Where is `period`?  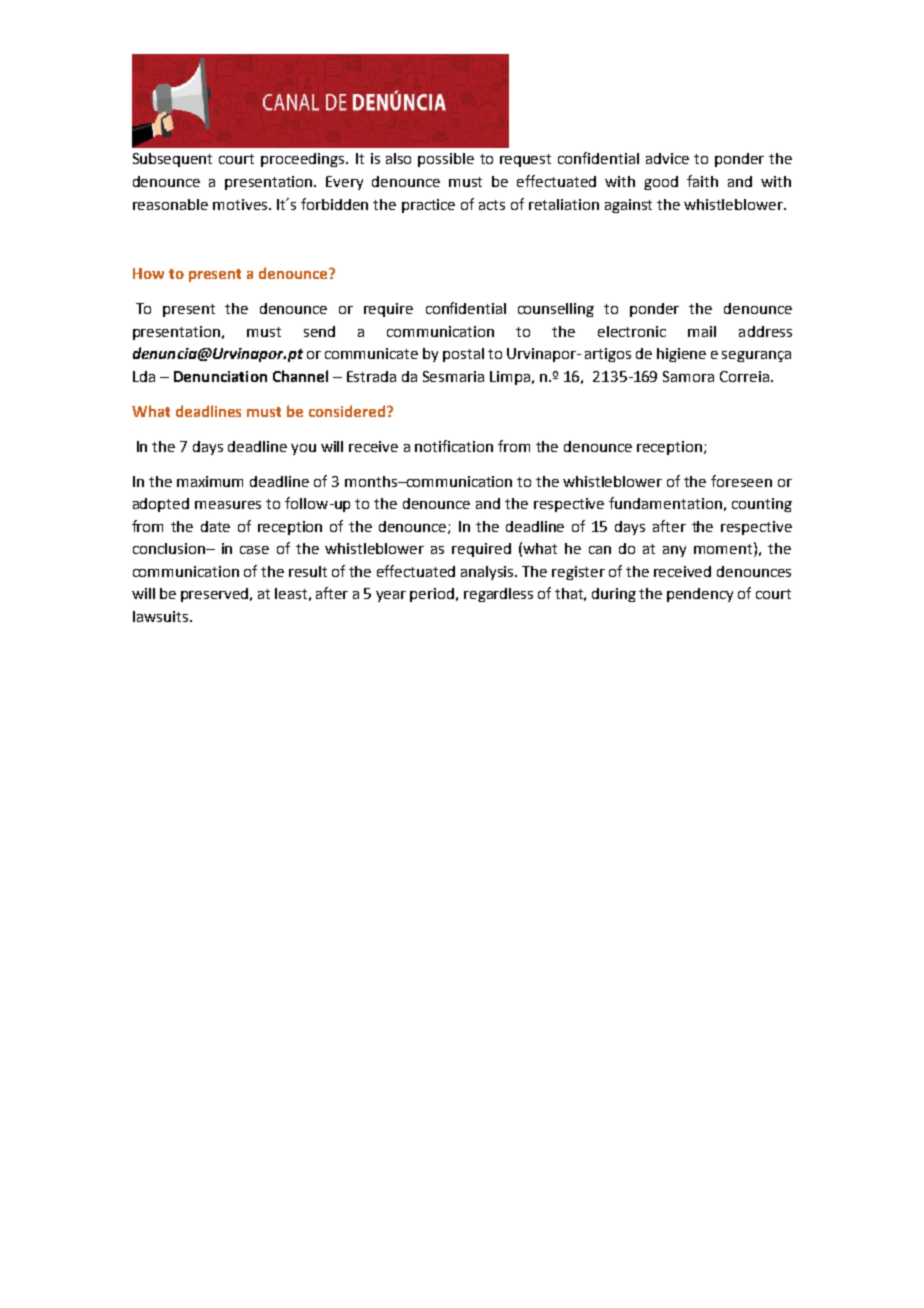 period is located at coordinates (433, 595).
